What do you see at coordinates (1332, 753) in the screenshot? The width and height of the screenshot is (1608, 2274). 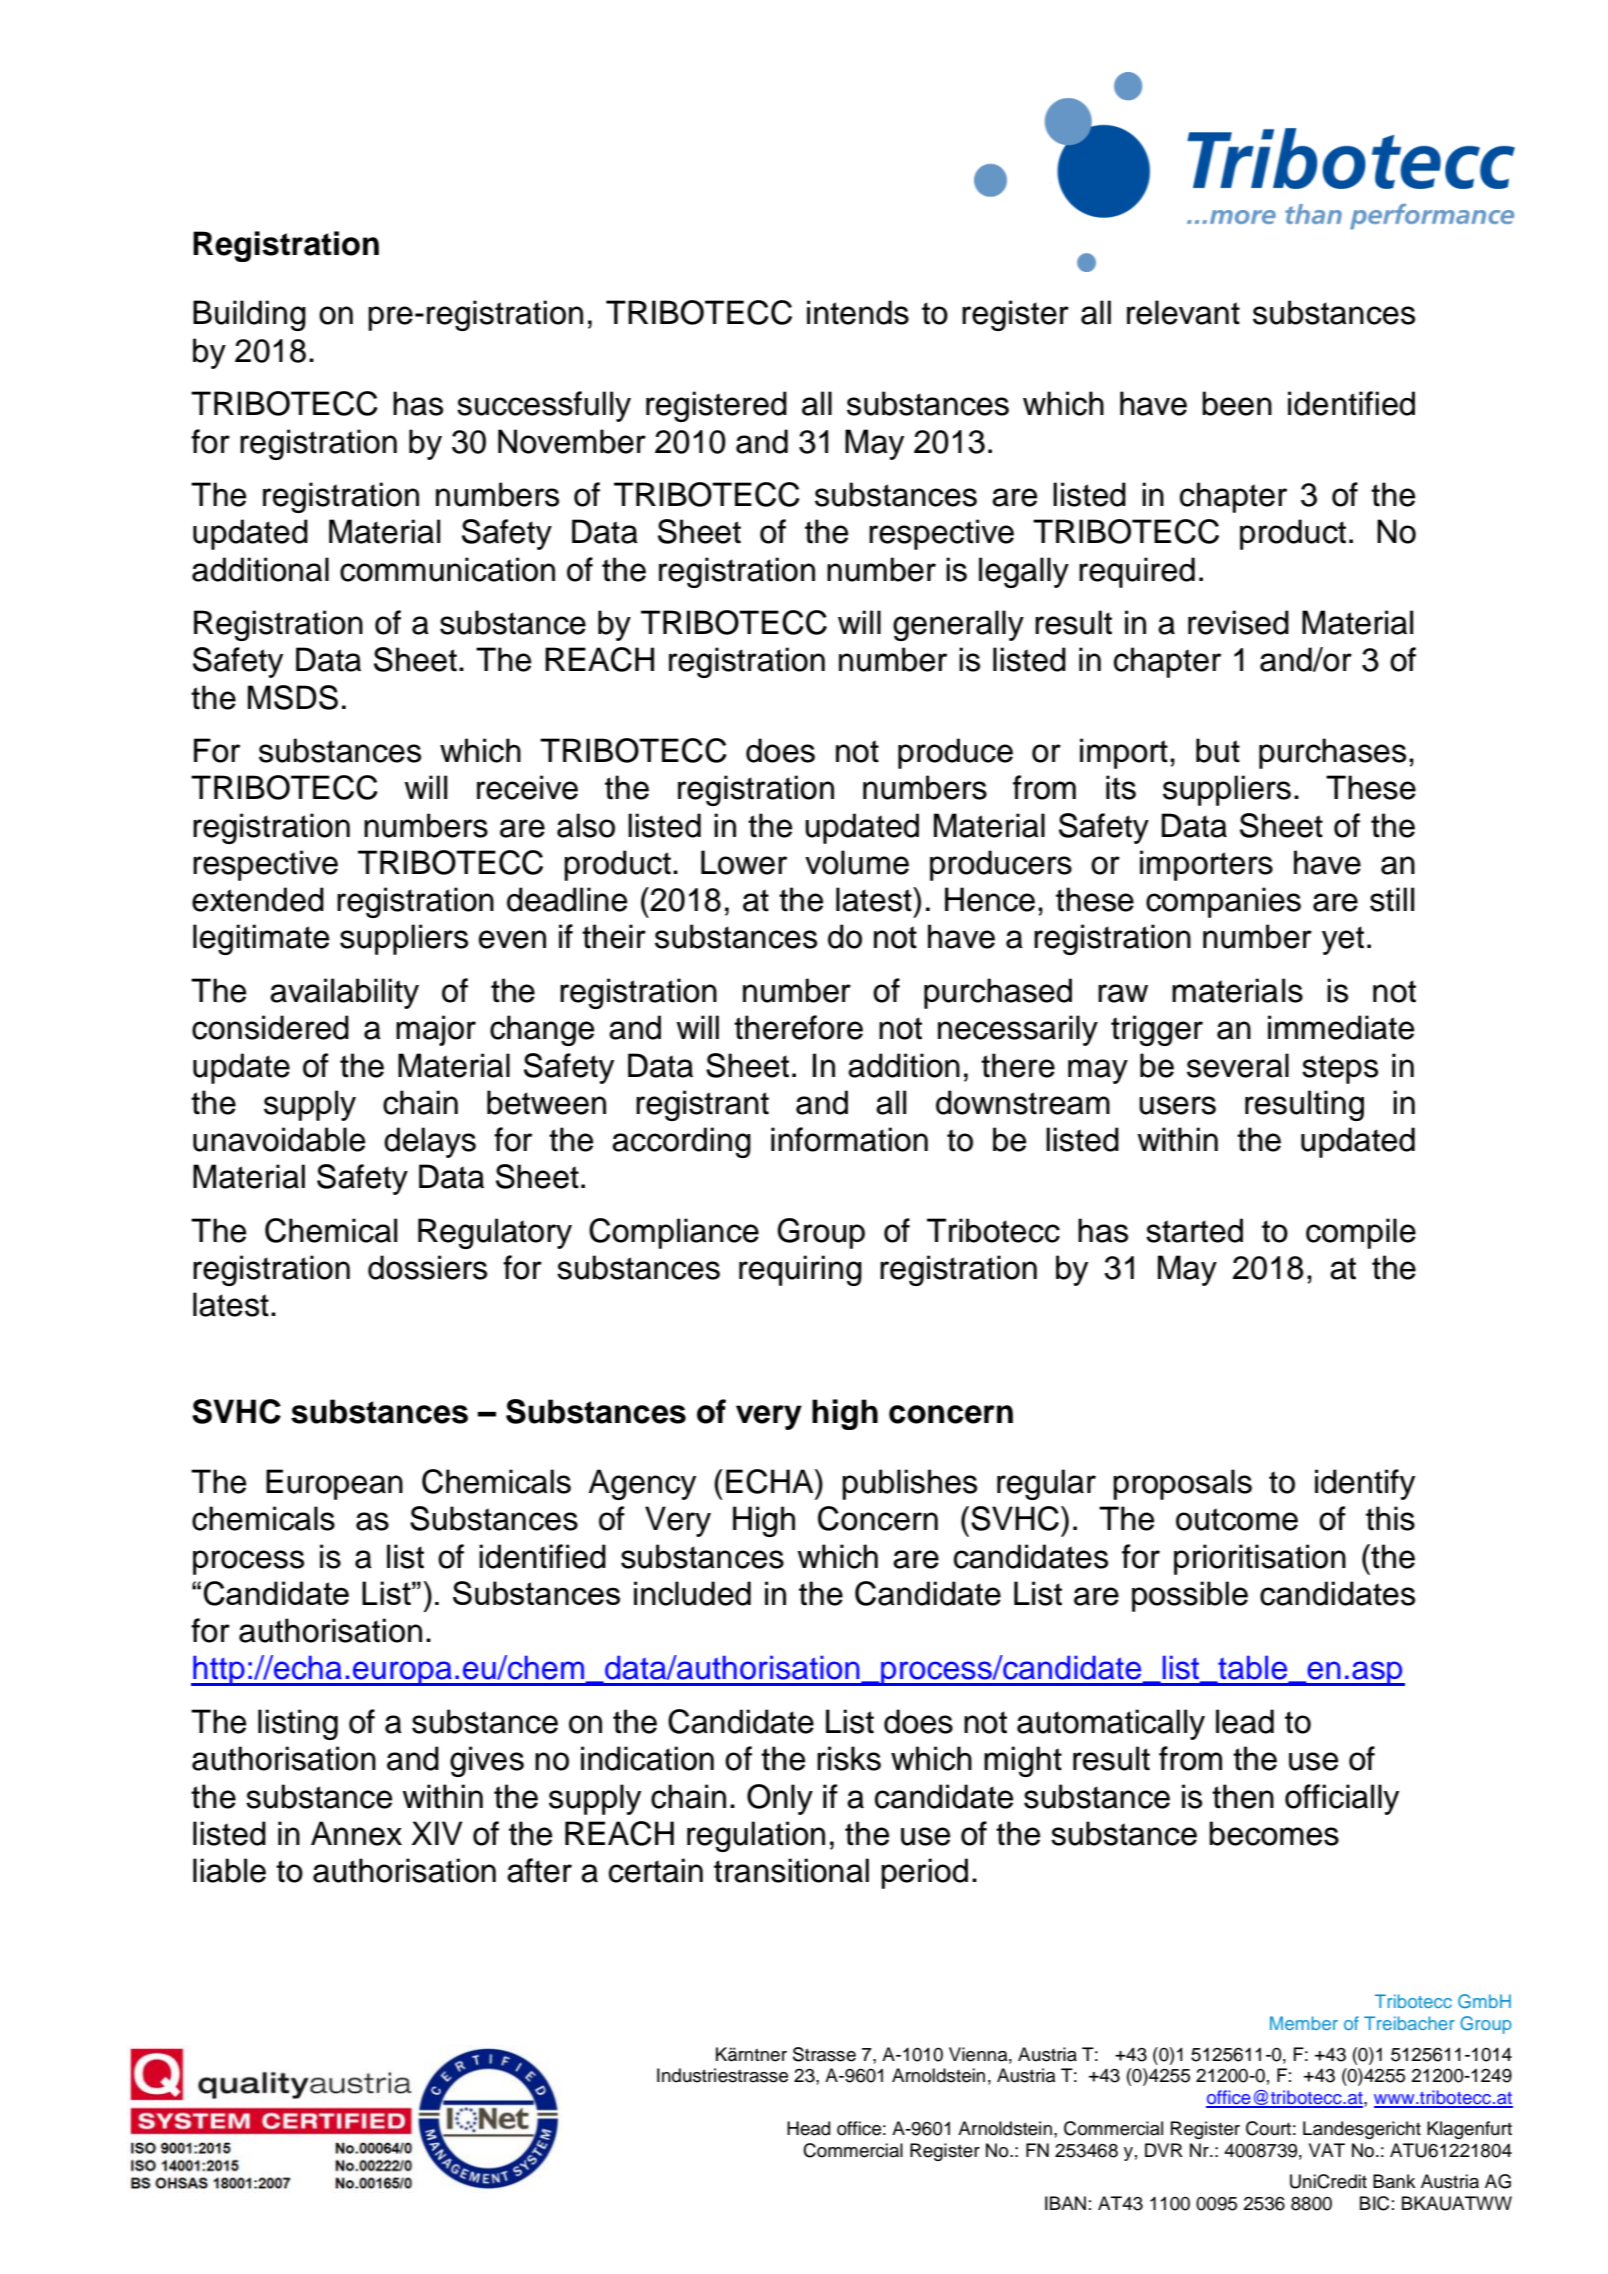 I see `purchases` at bounding box center [1332, 753].
